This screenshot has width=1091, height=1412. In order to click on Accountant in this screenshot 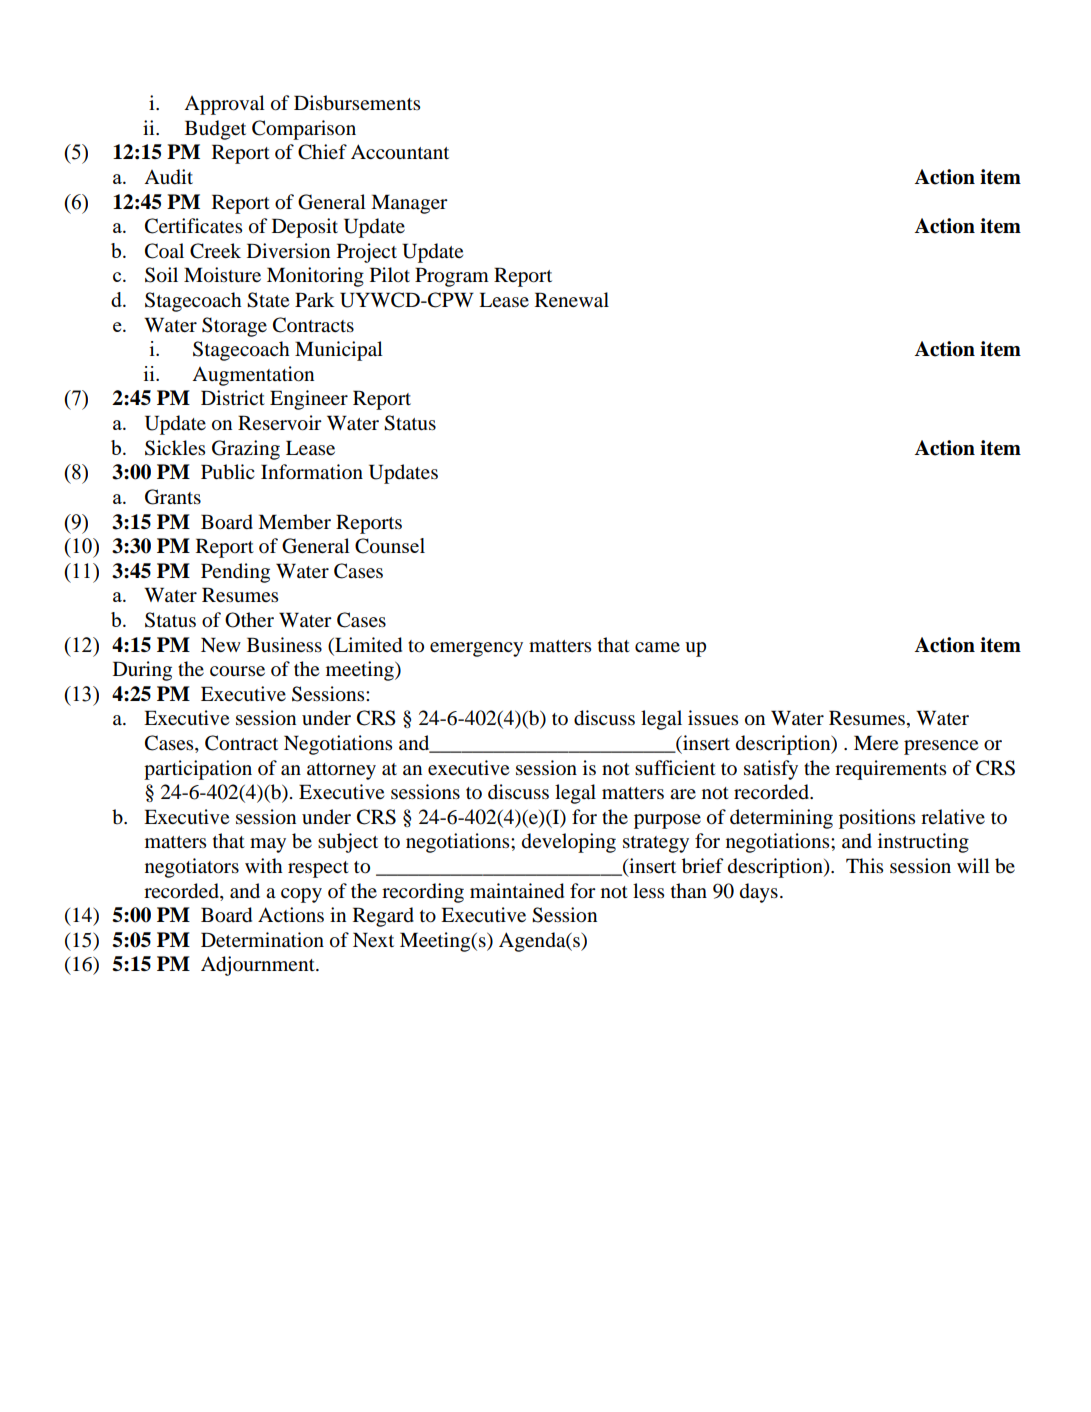, I will do `click(400, 152)`.
